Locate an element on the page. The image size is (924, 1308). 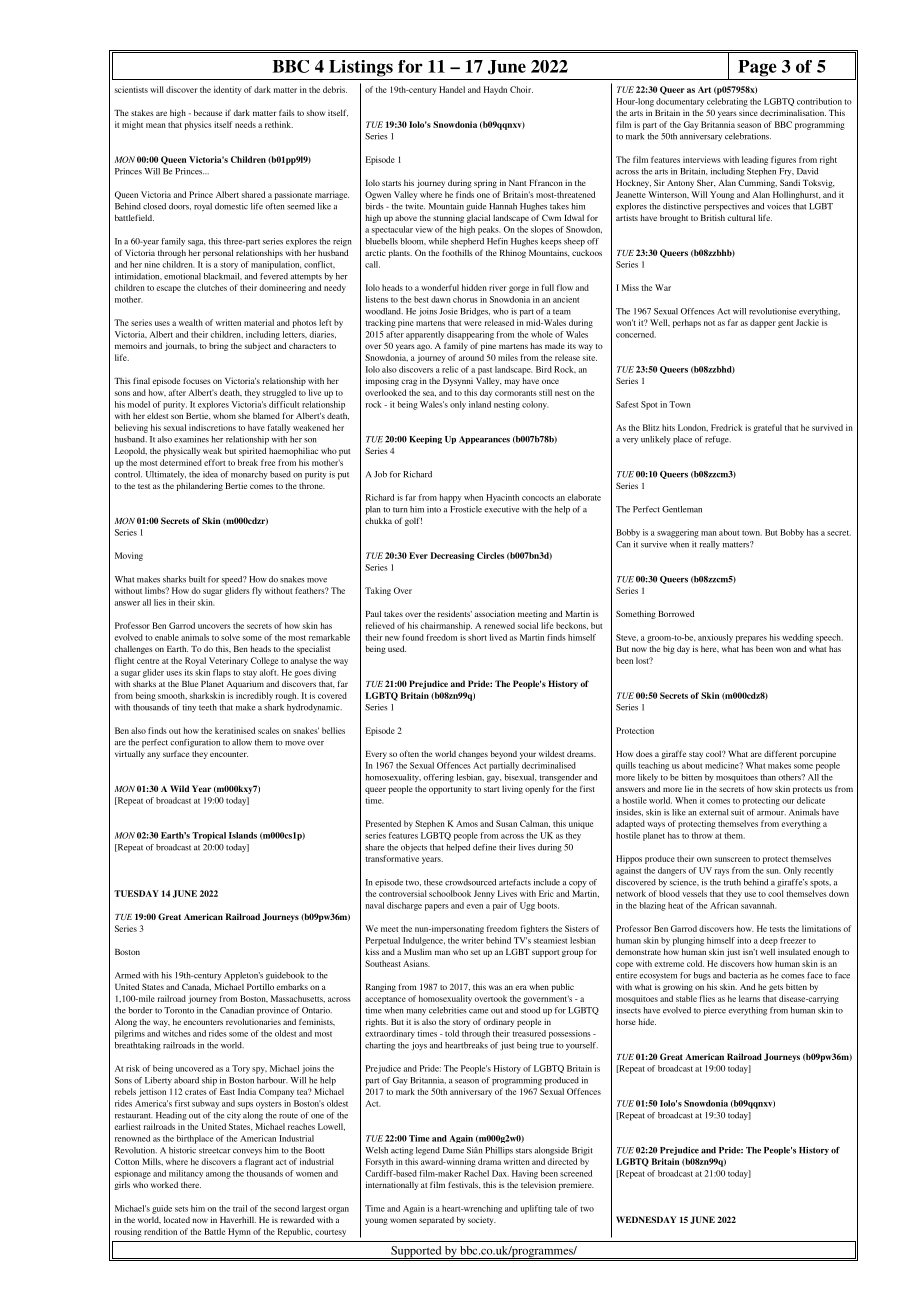
prepares is located at coordinates (751, 639).
